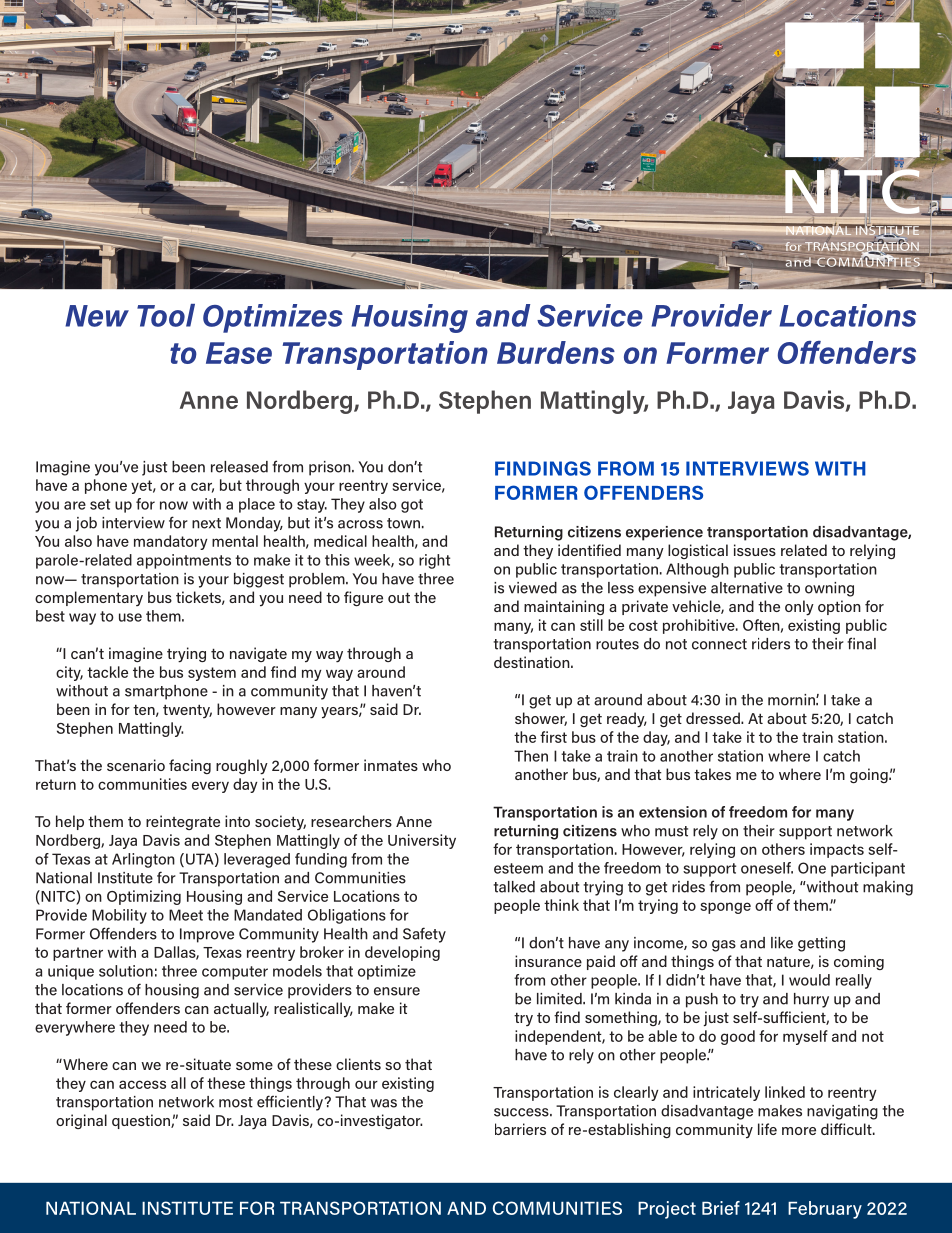  I want to click on Optimizing, so click(144, 897).
